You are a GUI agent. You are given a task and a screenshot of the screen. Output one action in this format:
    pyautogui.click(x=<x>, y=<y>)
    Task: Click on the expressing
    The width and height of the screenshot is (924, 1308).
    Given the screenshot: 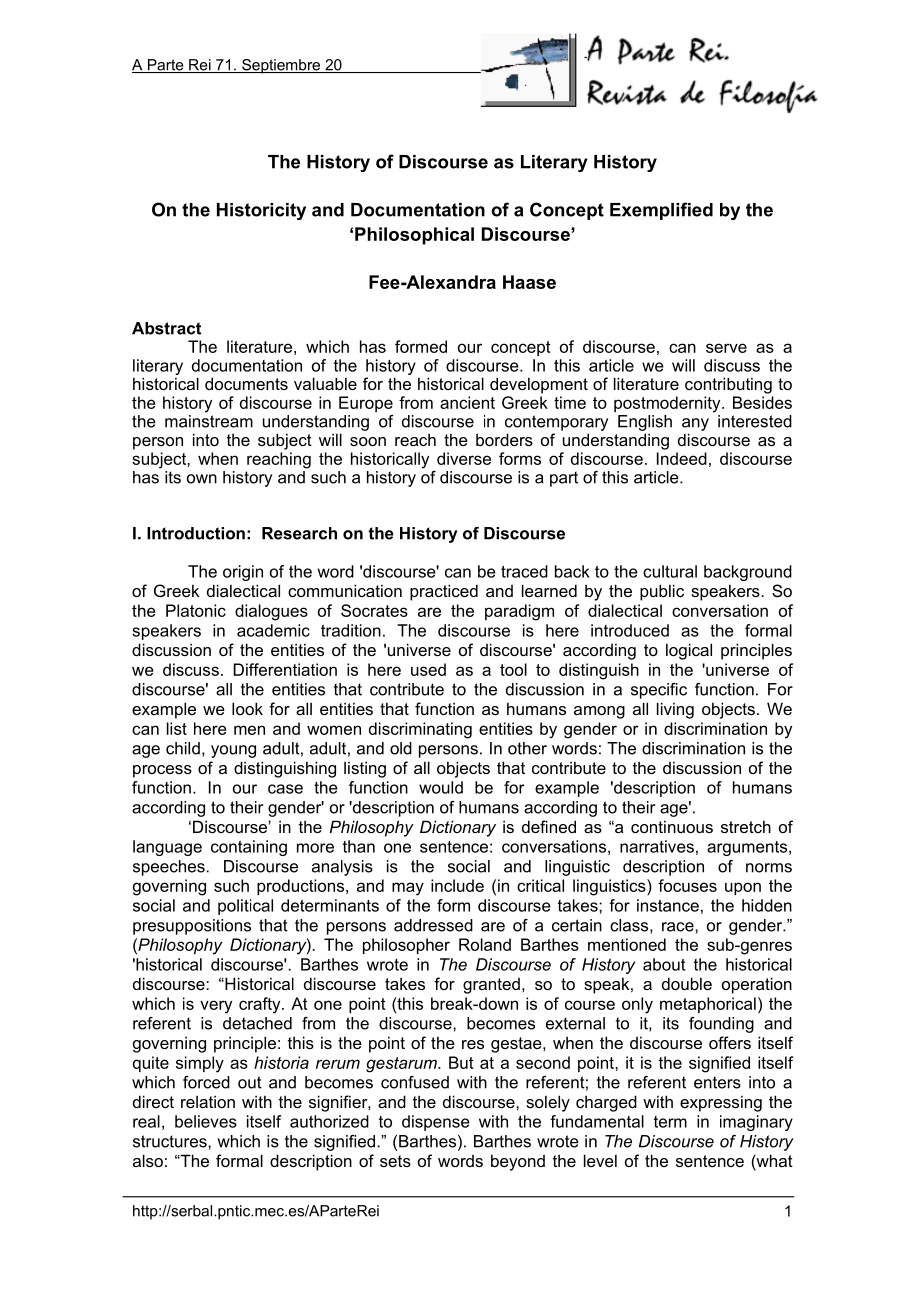 What is the action you would take?
    pyautogui.click(x=721, y=1103)
